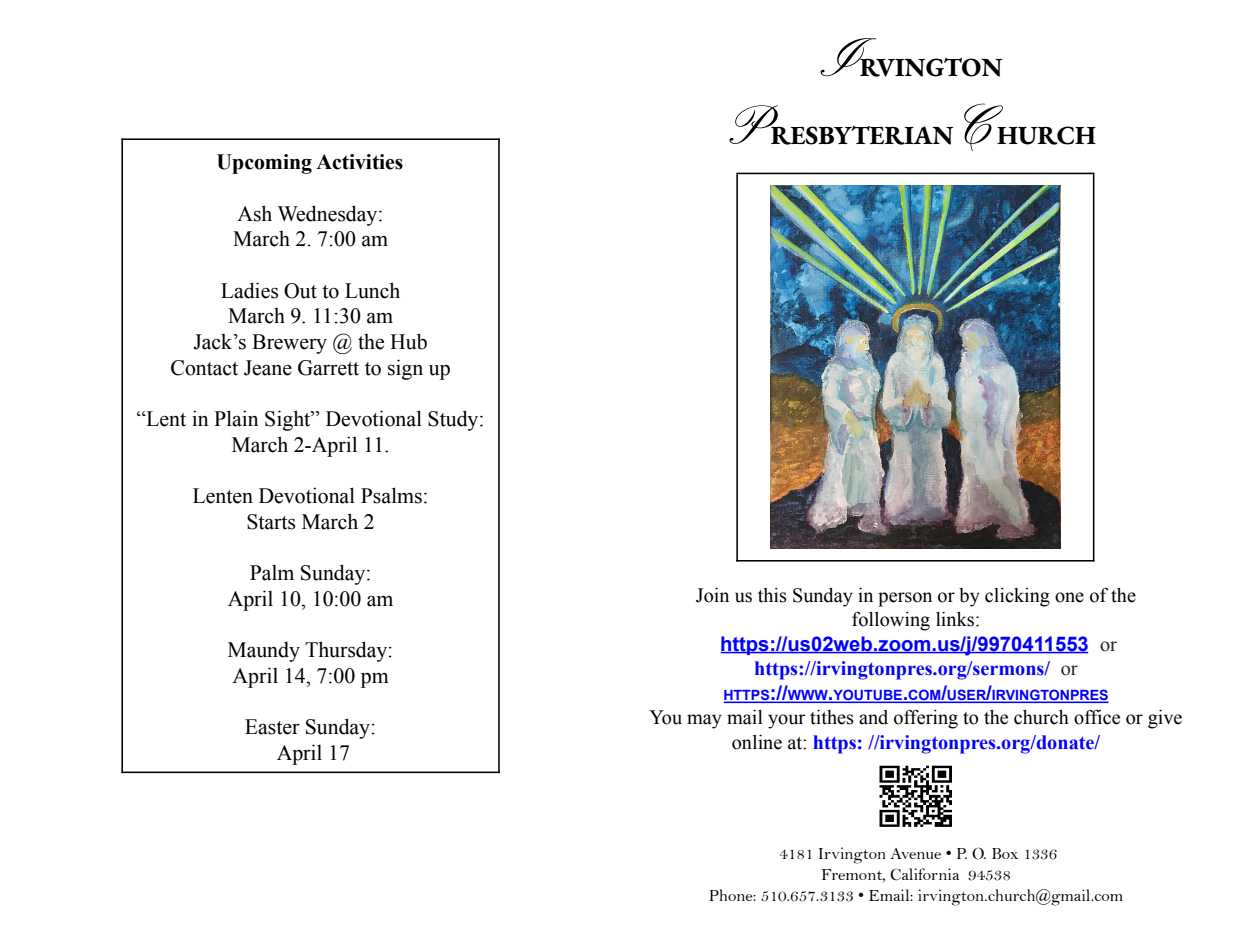 Image resolution: width=1233 pixels, height=952 pixels. I want to click on Lunch, so click(372, 290).
